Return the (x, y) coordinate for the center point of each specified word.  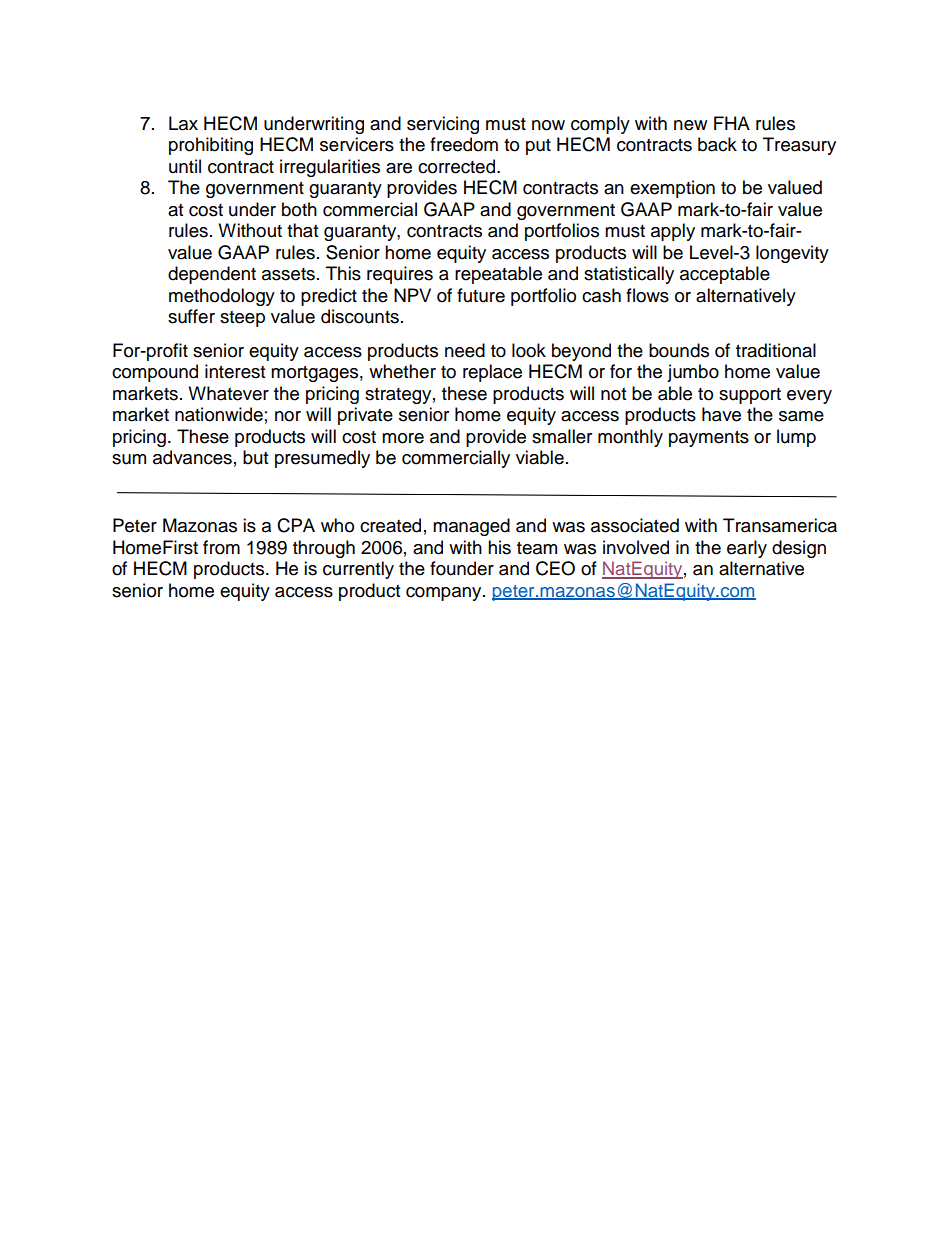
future (481, 295)
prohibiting (211, 146)
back (717, 144)
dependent (212, 275)
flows (647, 295)
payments (709, 439)
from (221, 547)
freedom (464, 144)
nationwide (219, 414)
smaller (562, 436)
